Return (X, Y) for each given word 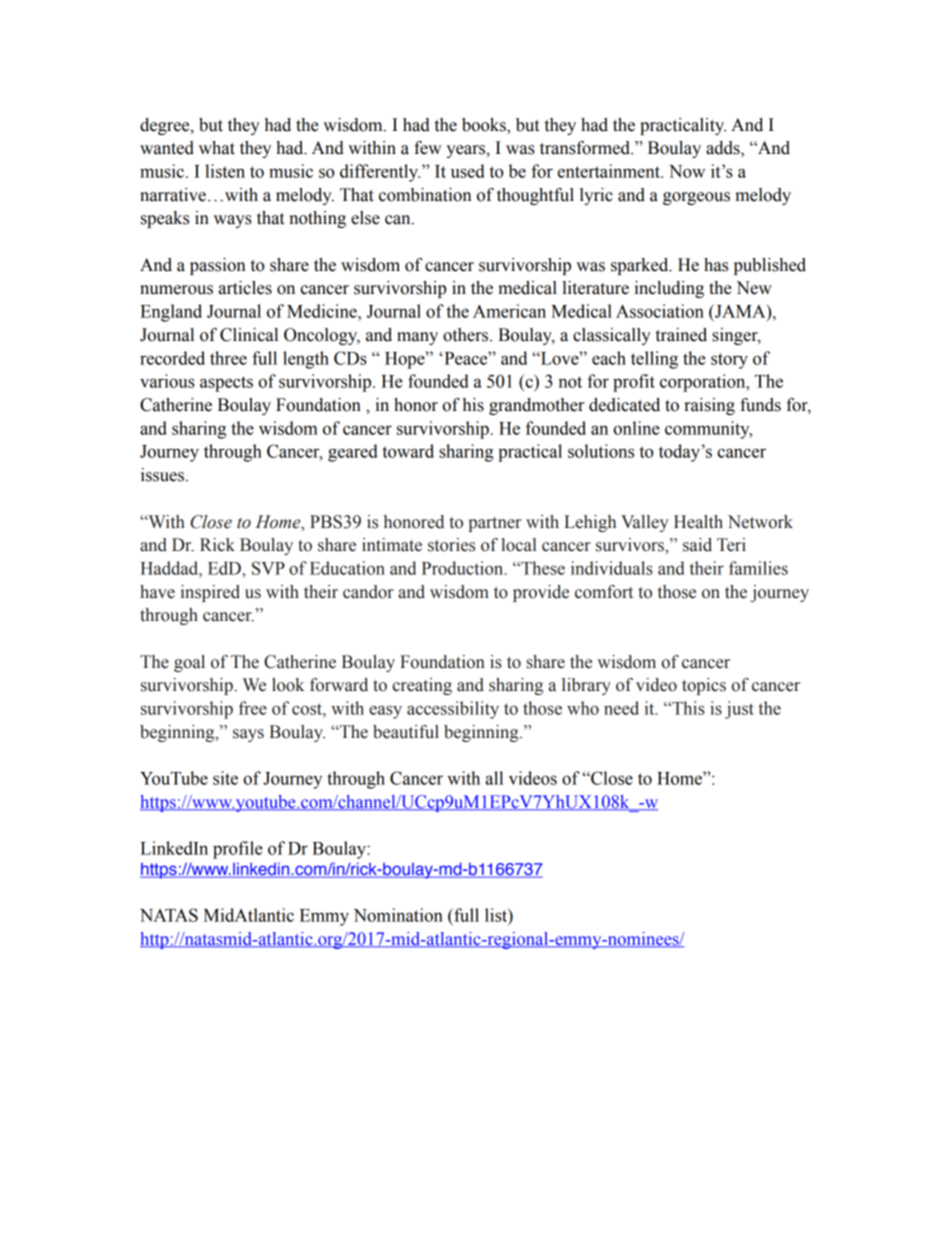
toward (408, 451)
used (468, 171)
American (509, 311)
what (217, 148)
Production (464, 568)
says (248, 735)
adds (724, 149)
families (758, 568)
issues (162, 475)
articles (245, 288)
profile (238, 850)
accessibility (453, 710)
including (669, 289)
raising (709, 406)
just (739, 710)
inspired (210, 593)
